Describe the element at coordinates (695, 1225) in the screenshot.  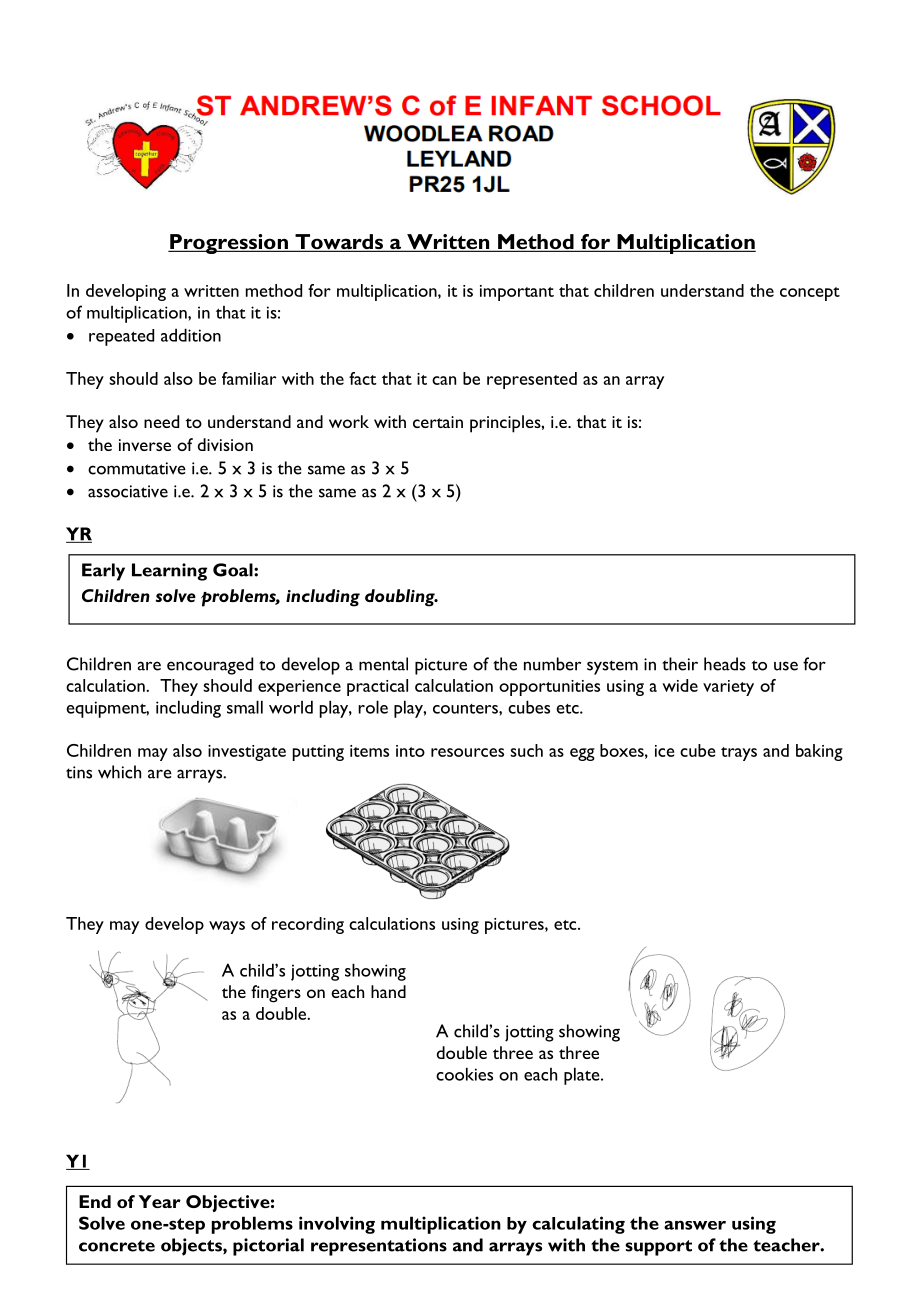
I see `answer` at that location.
